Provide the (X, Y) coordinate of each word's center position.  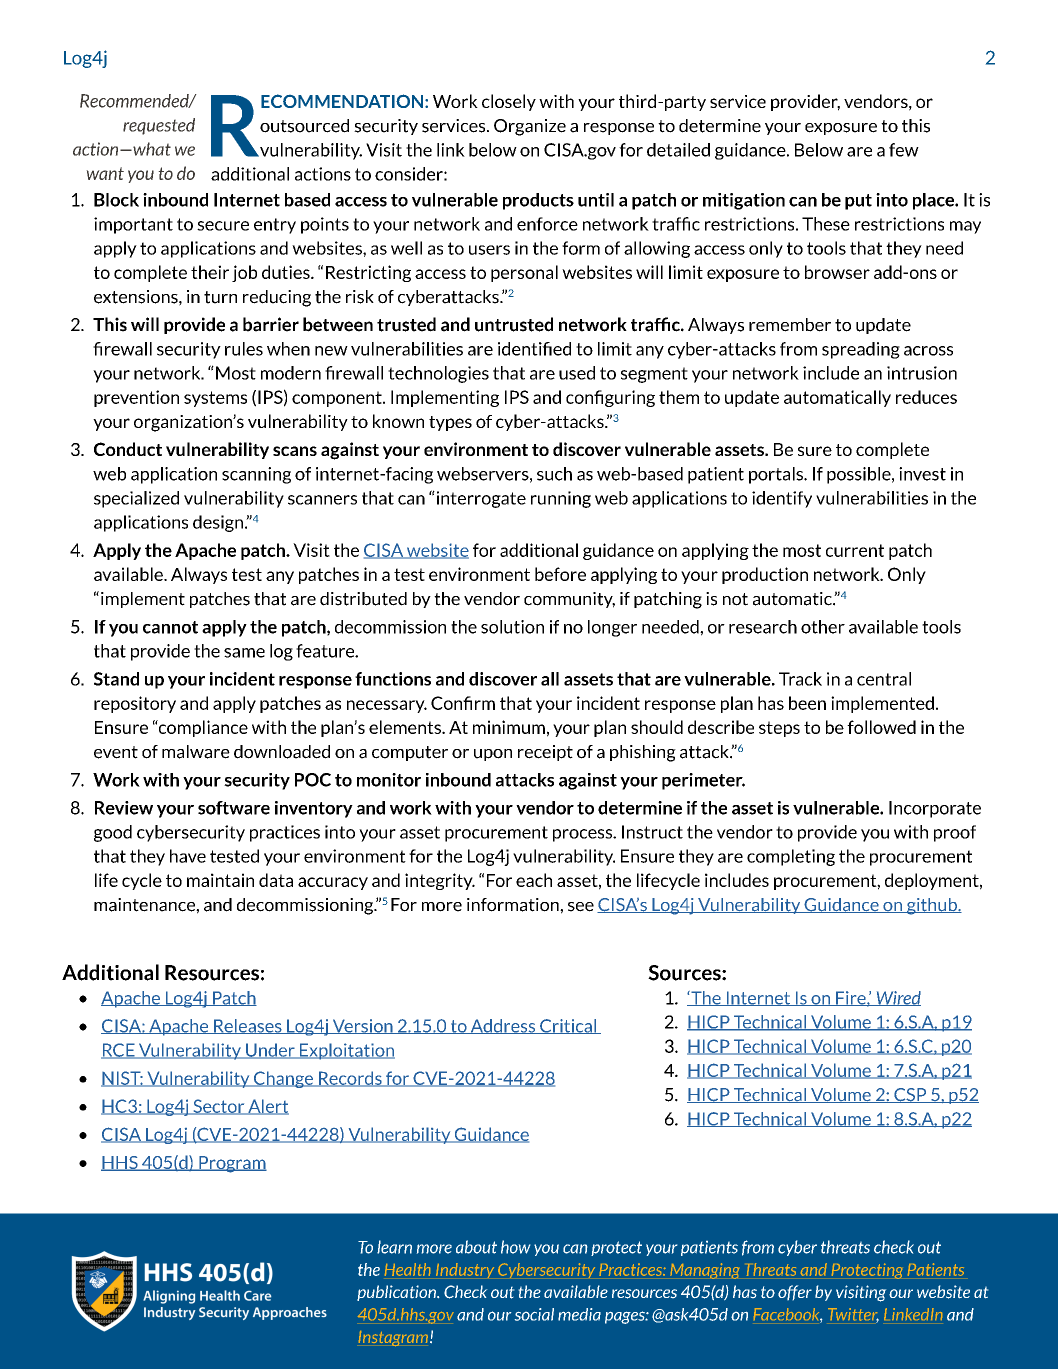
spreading (861, 350)
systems (215, 399)
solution (512, 627)
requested (159, 126)
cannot (170, 627)
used (577, 373)
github (932, 906)
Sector (219, 1107)
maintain (220, 880)
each (534, 880)
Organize (530, 127)
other (823, 627)
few (904, 150)
